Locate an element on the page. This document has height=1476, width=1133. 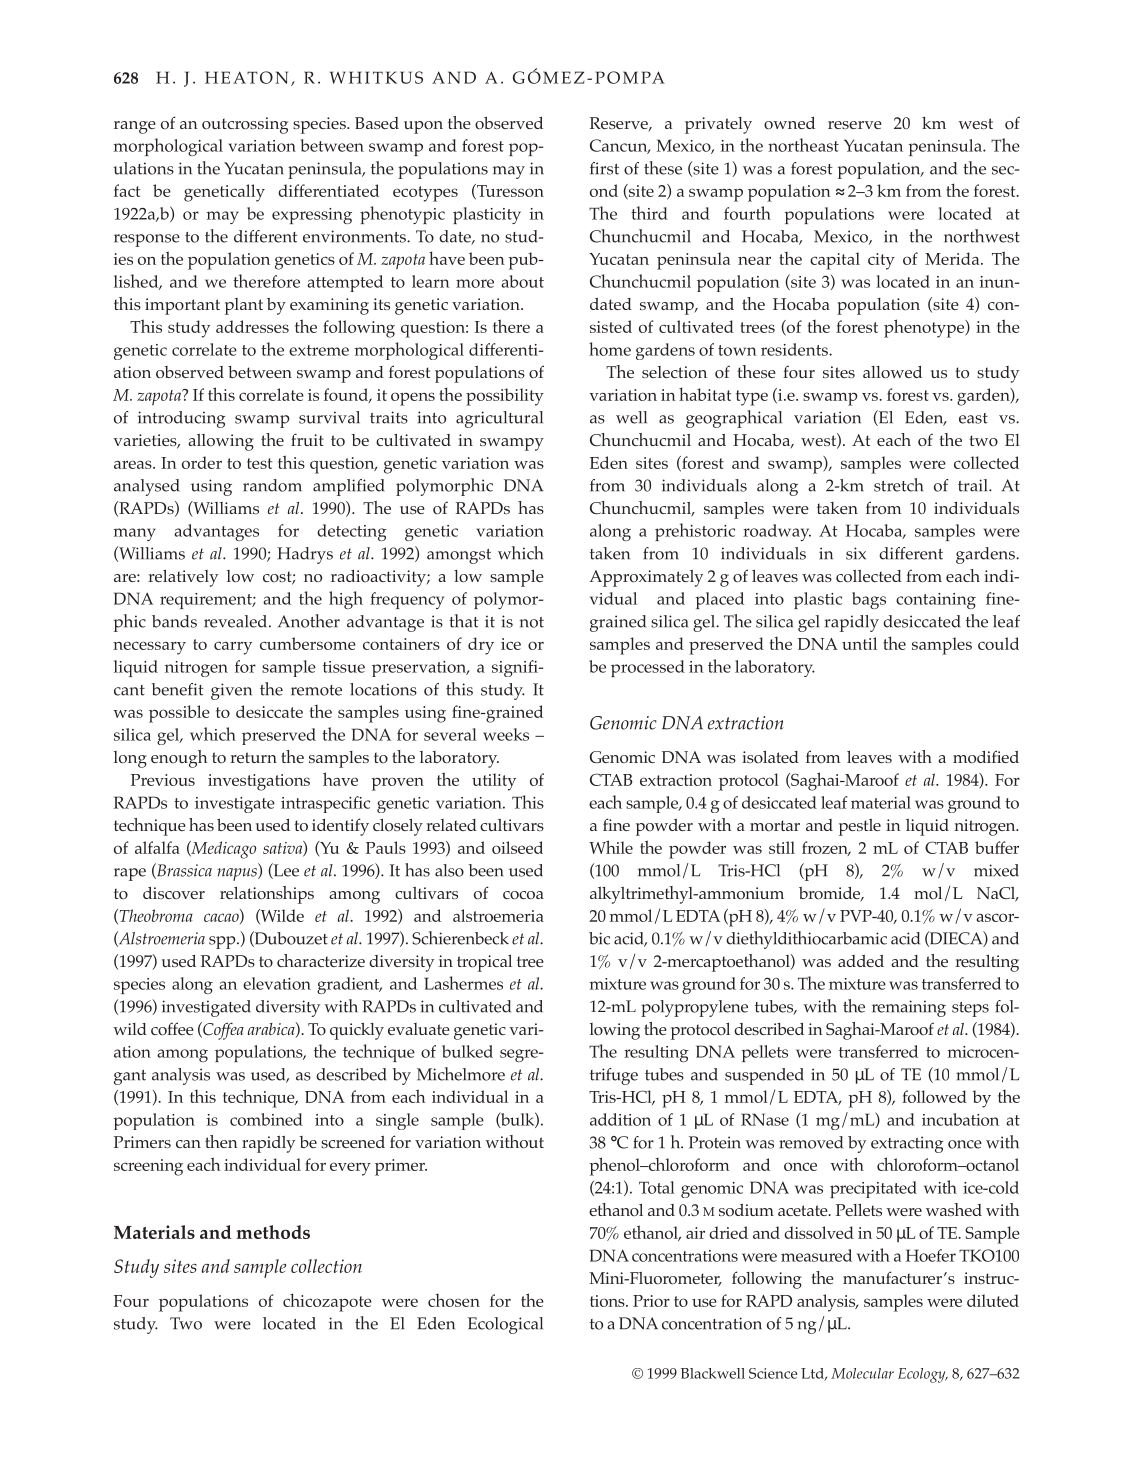
Ecological is located at coordinates (505, 1325).
